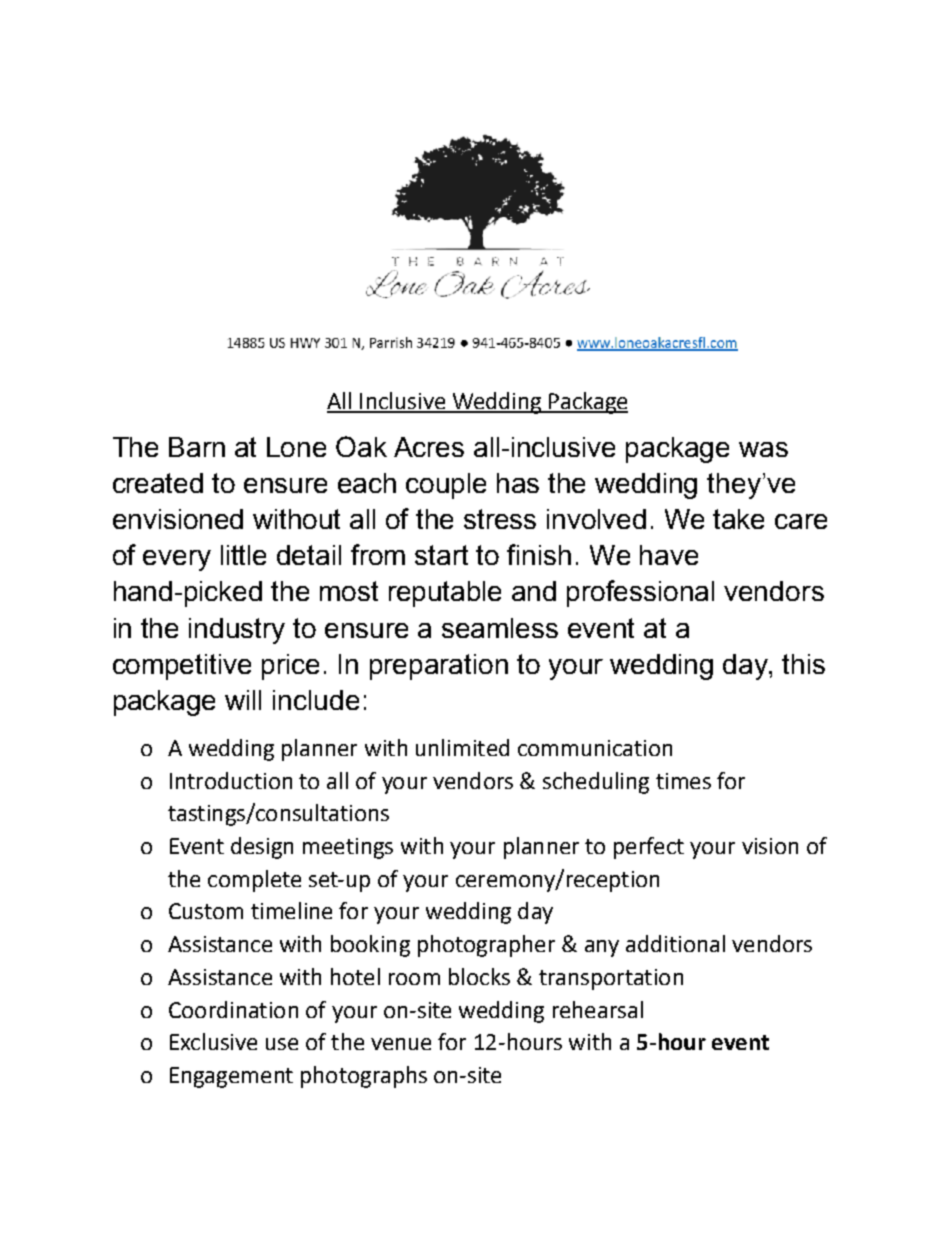 The image size is (952, 1233). I want to click on rehearsal, so click(598, 1009).
